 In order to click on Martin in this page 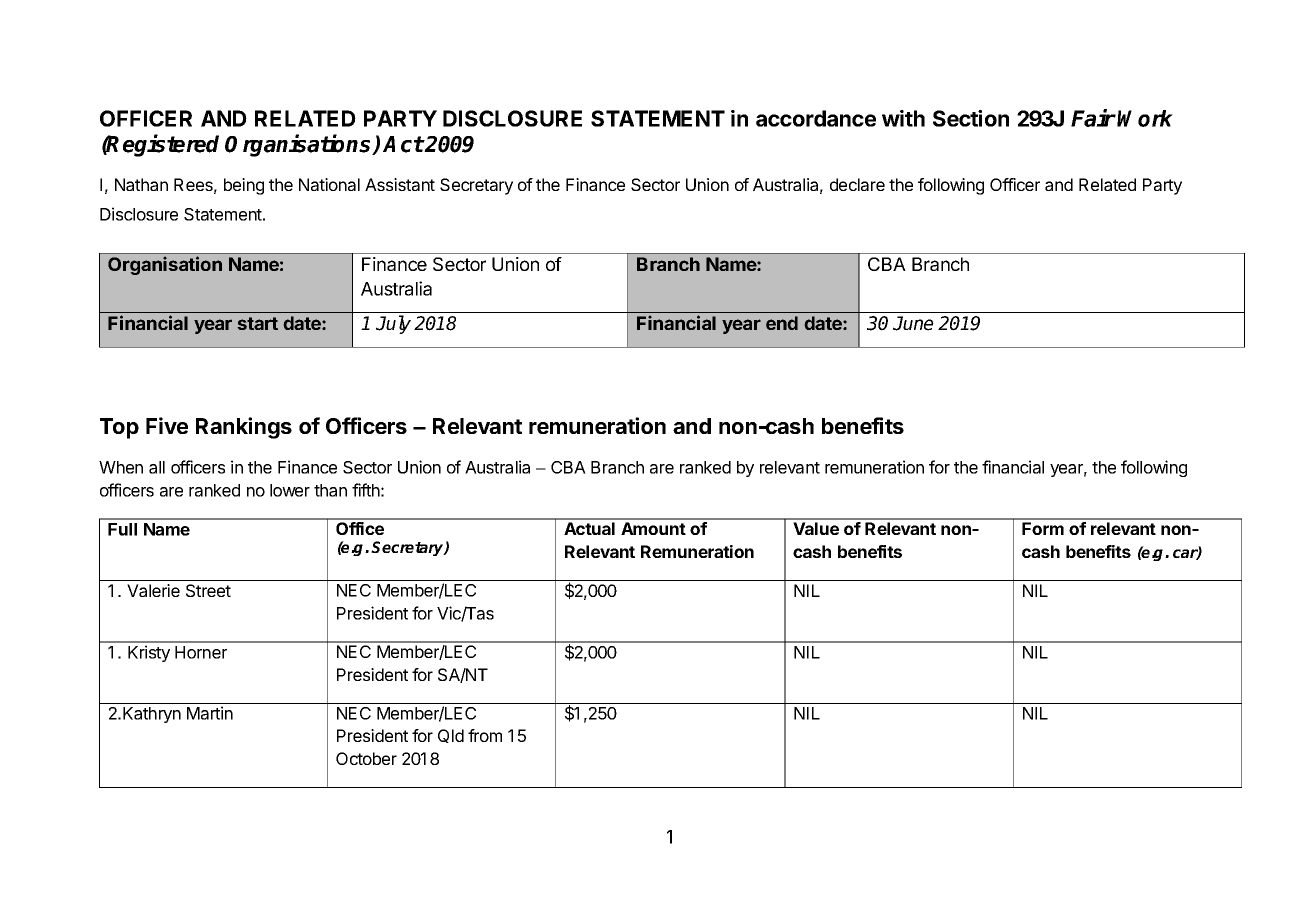, I will do `click(210, 713)`.
